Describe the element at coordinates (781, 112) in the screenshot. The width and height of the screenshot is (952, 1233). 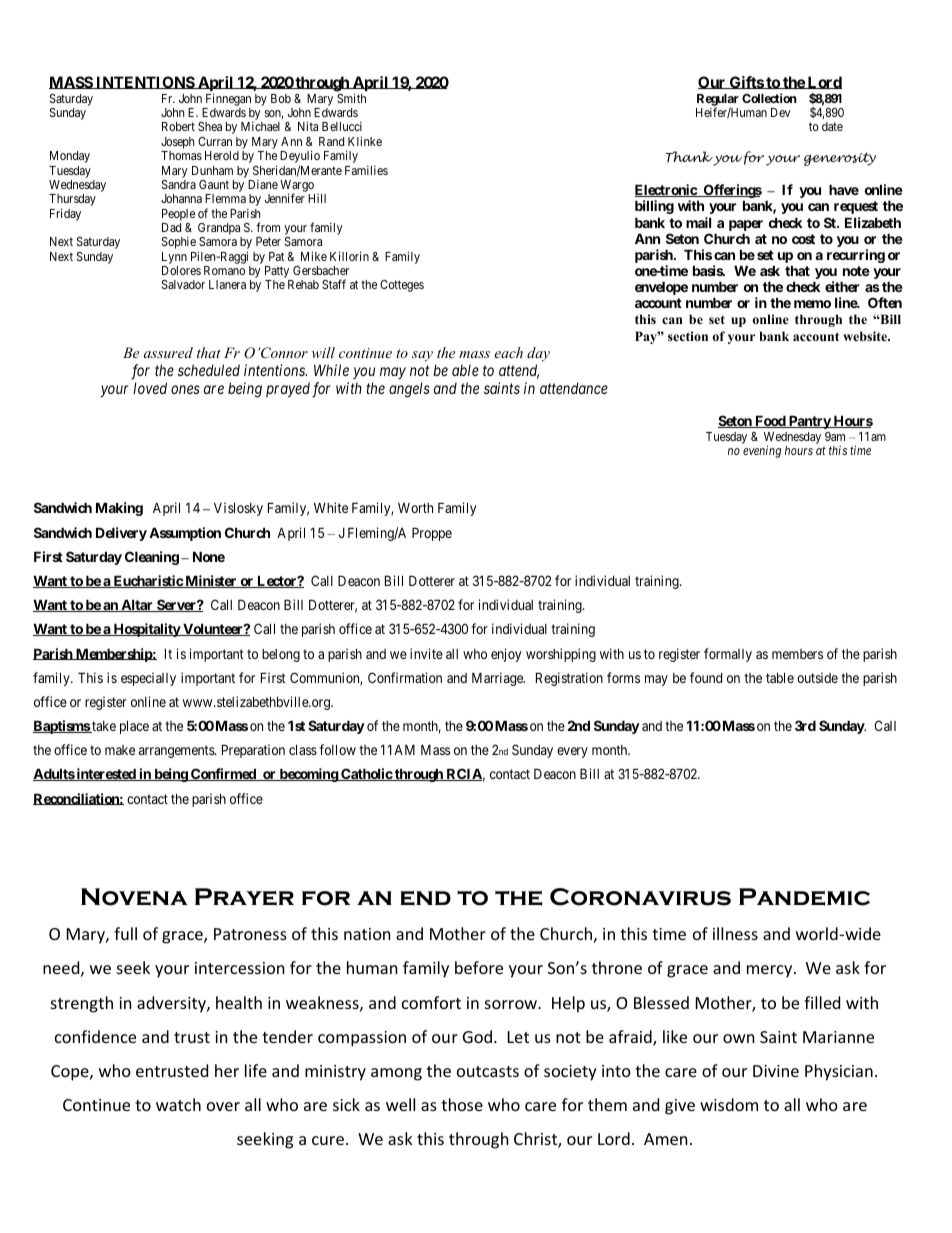
I see `Dev` at that location.
